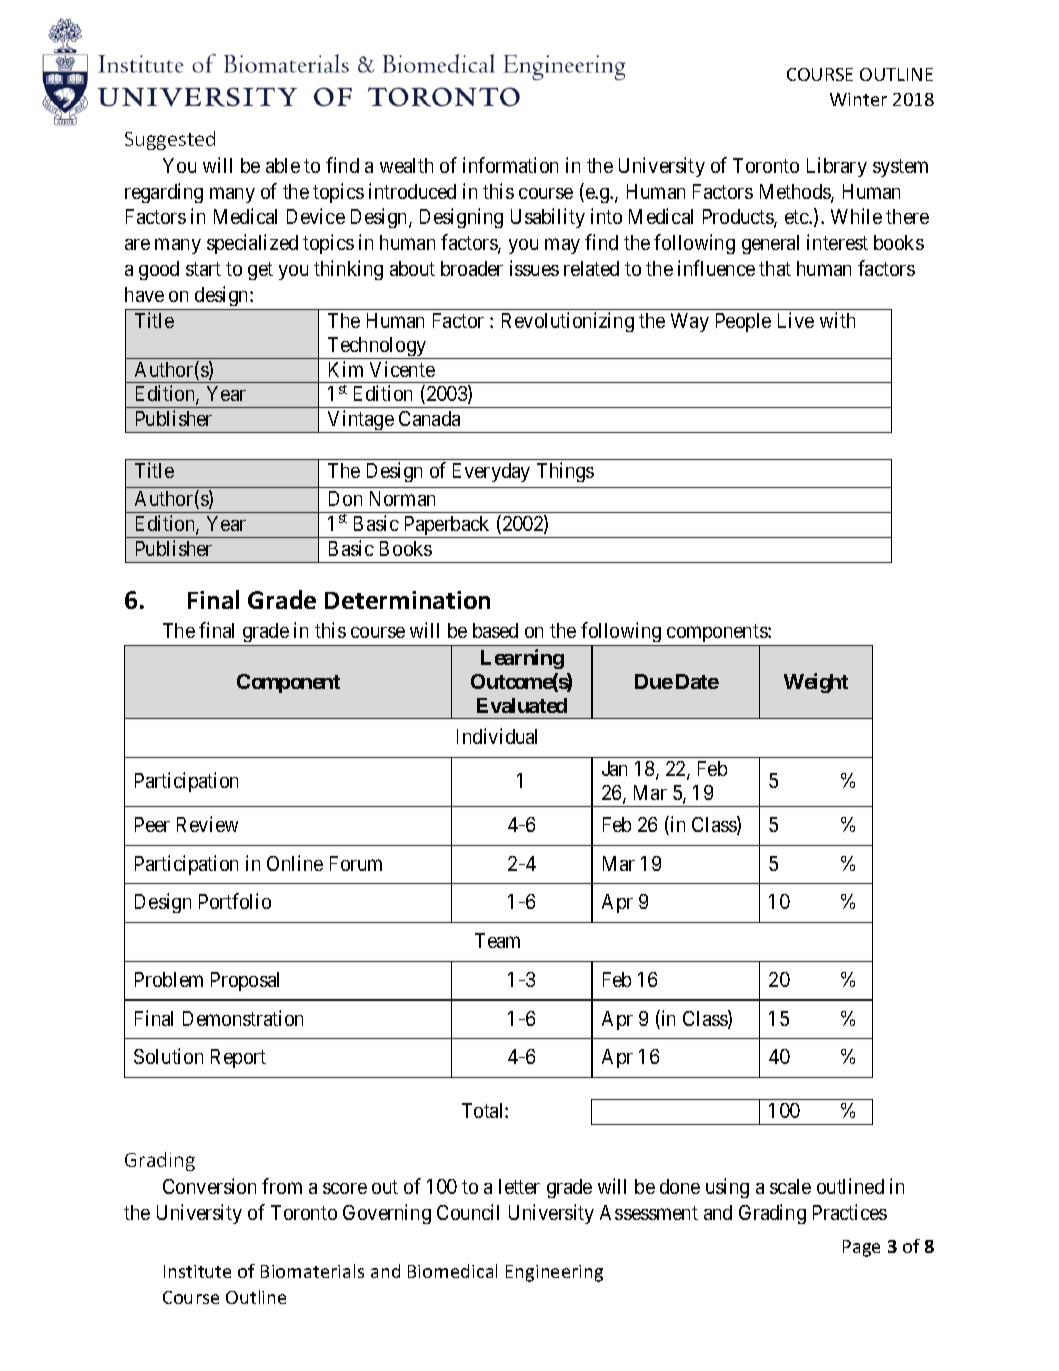 This image has height=1371, width=1059. What do you see at coordinates (170, 140) in the image?
I see `Suggested` at bounding box center [170, 140].
